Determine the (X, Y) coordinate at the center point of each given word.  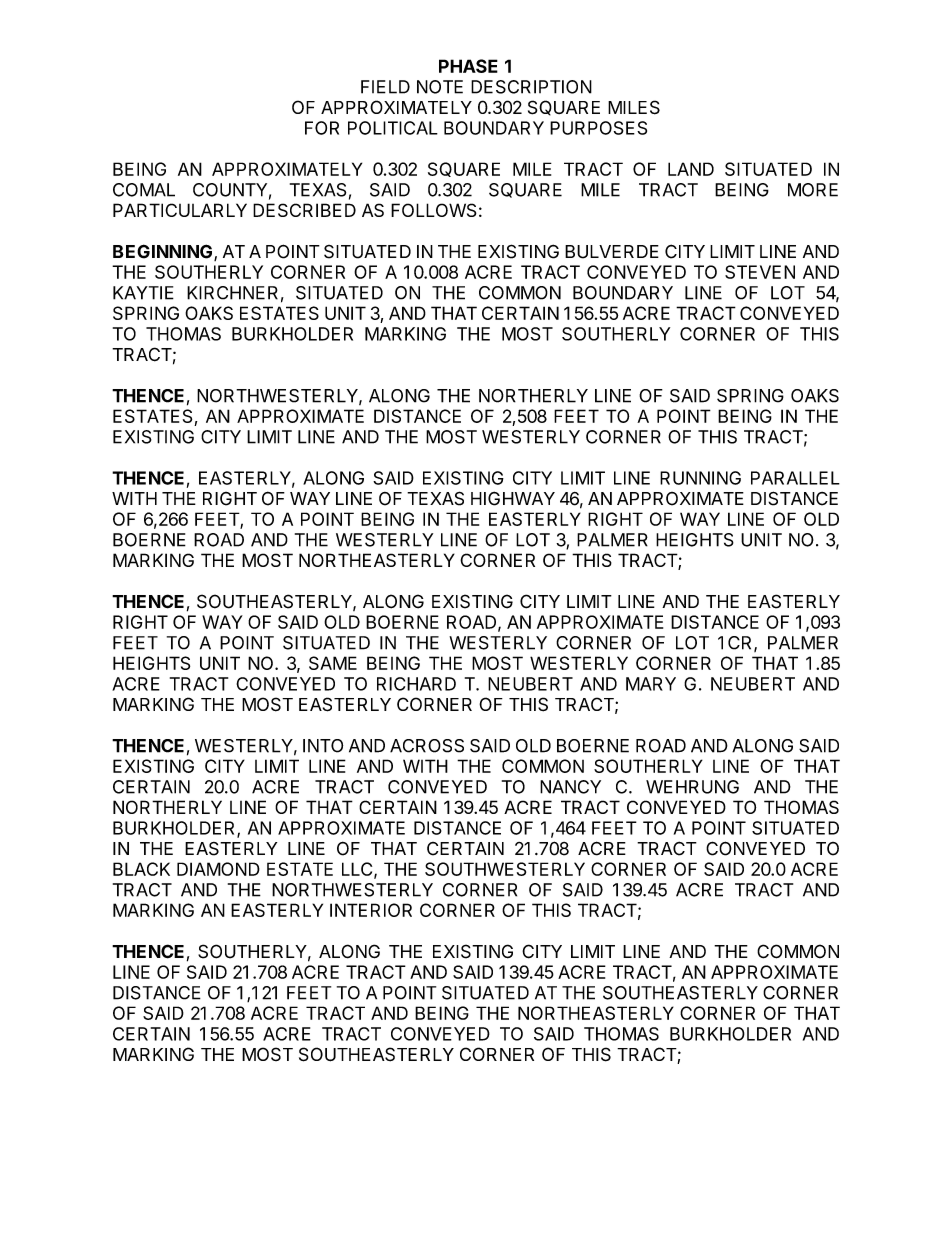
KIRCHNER (232, 293)
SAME (333, 663)
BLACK (141, 869)
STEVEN (760, 272)
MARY (651, 684)
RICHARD (416, 684)
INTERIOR (371, 910)
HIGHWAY (513, 498)
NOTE (440, 87)
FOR (322, 128)
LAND (691, 169)
